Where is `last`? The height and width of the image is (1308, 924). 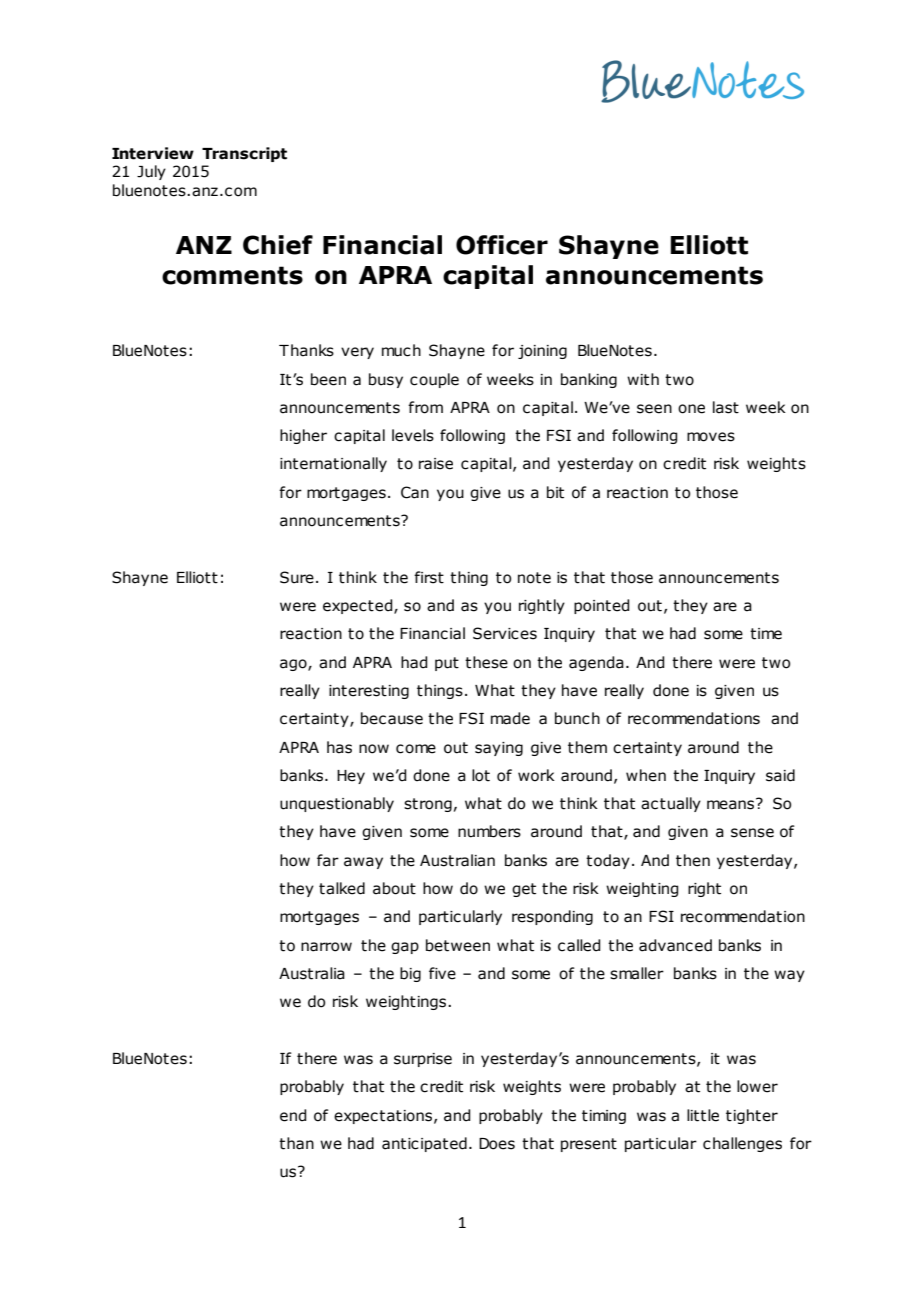
last is located at coordinates (726, 407).
